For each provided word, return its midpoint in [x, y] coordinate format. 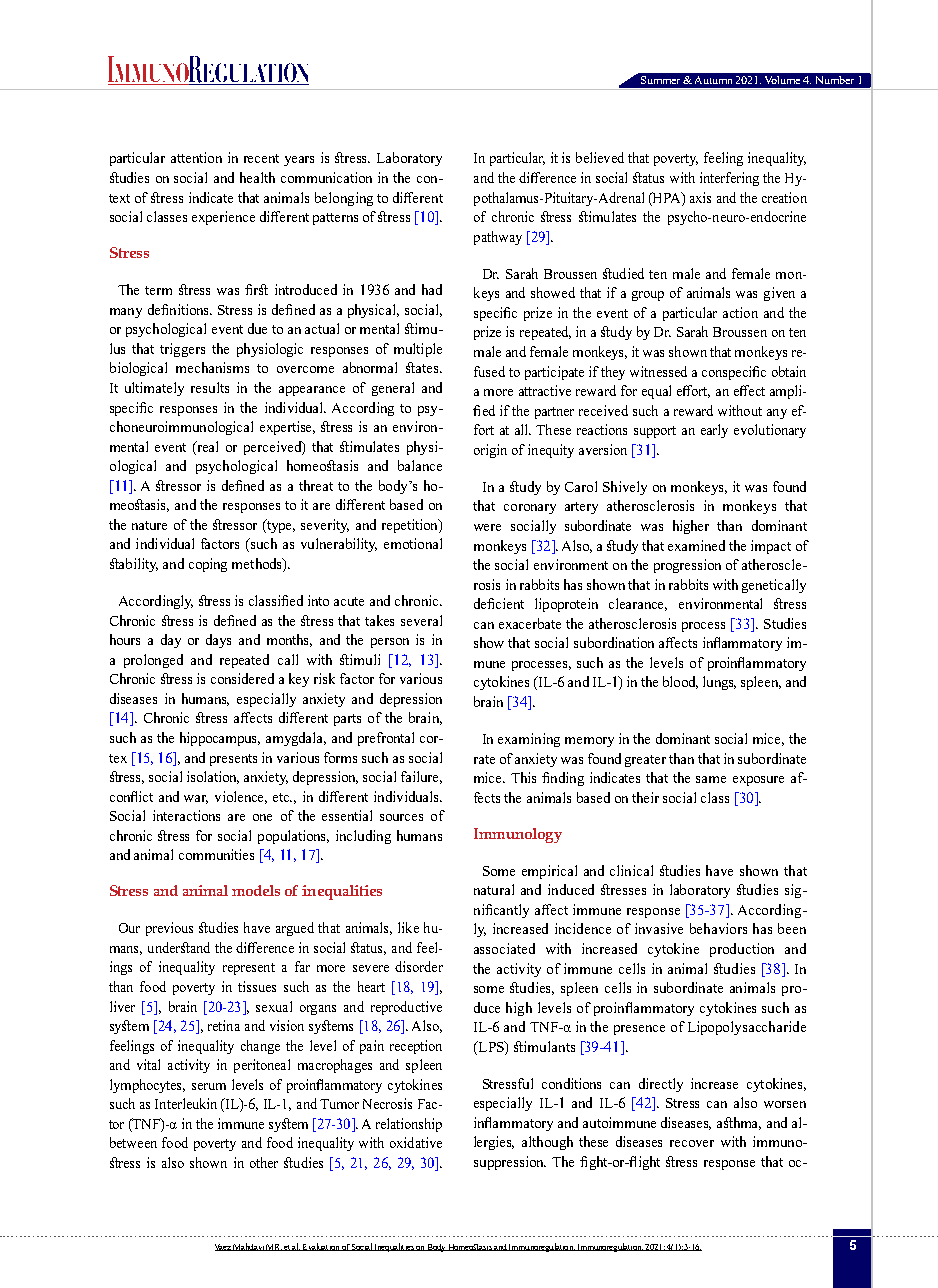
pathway [498, 238]
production [742, 950]
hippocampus [220, 739]
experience [223, 218]
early [714, 431]
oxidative [416, 1142]
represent [249, 969]
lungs [719, 683]
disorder [419, 966]
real [207, 446]
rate [484, 759]
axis [700, 197]
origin [490, 451]
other [264, 1162]
